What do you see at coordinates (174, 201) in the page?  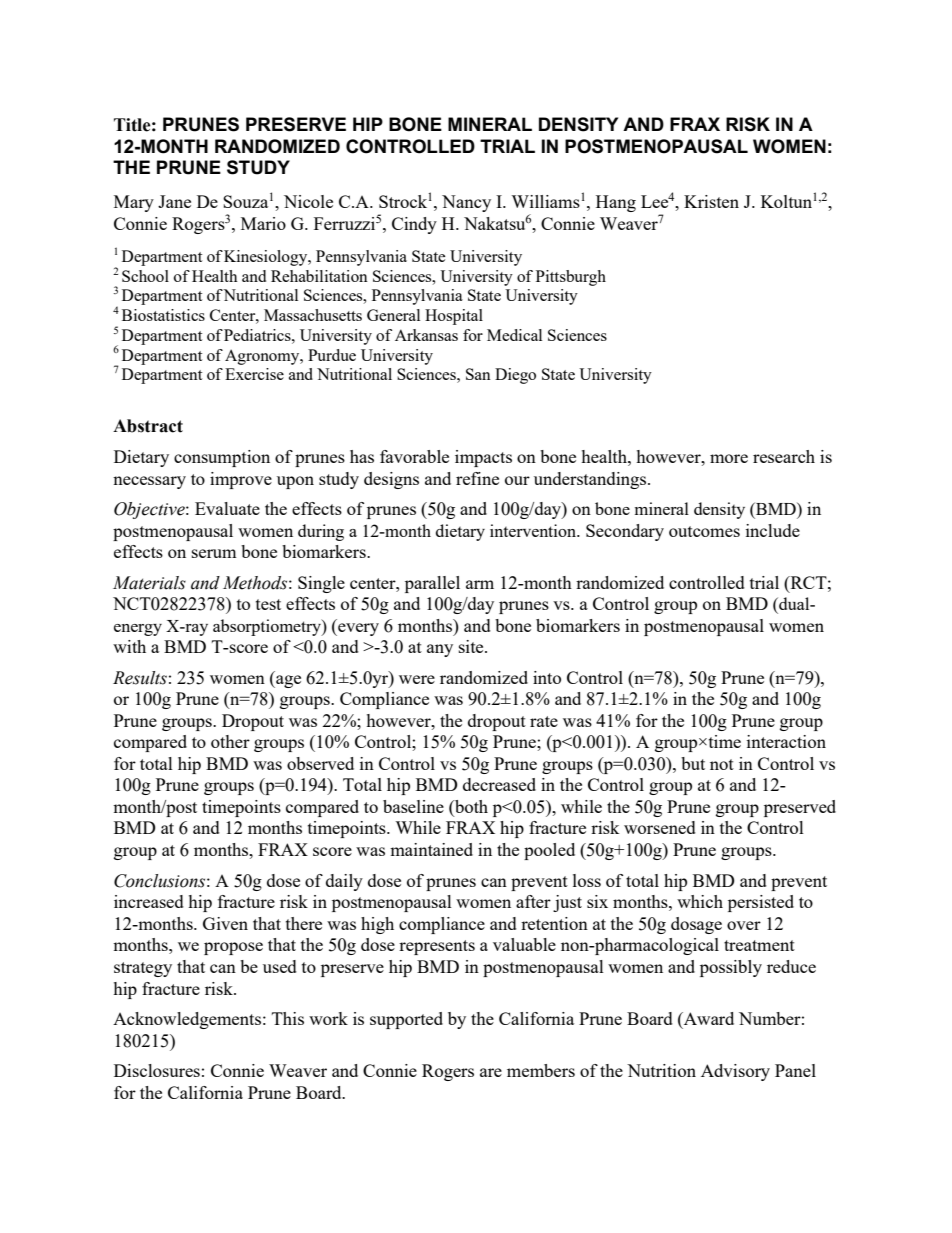 I see `Jane` at bounding box center [174, 201].
